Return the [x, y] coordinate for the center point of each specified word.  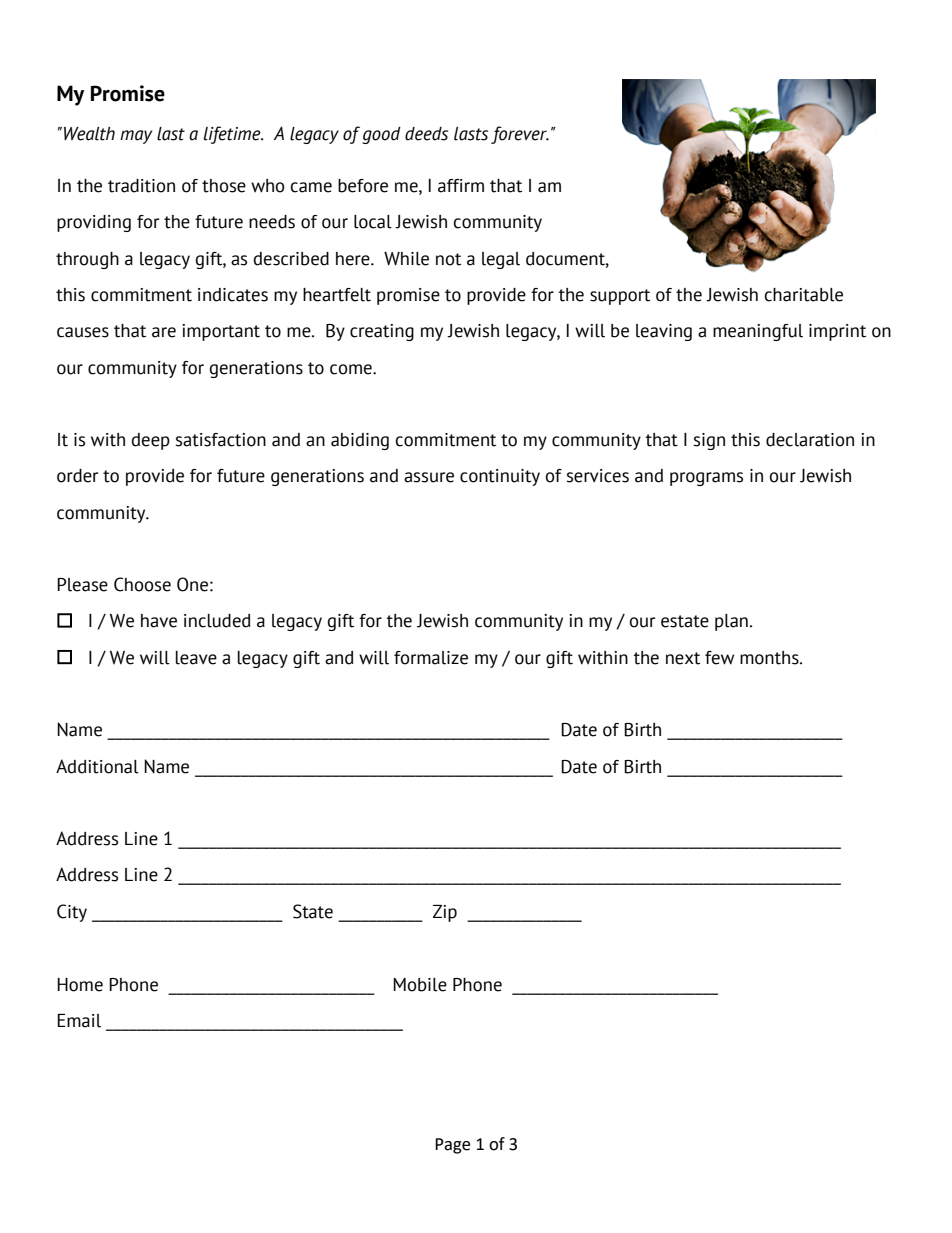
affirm [461, 186]
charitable [804, 295]
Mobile [420, 985]
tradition [141, 186]
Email [79, 1021]
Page [452, 1146]
